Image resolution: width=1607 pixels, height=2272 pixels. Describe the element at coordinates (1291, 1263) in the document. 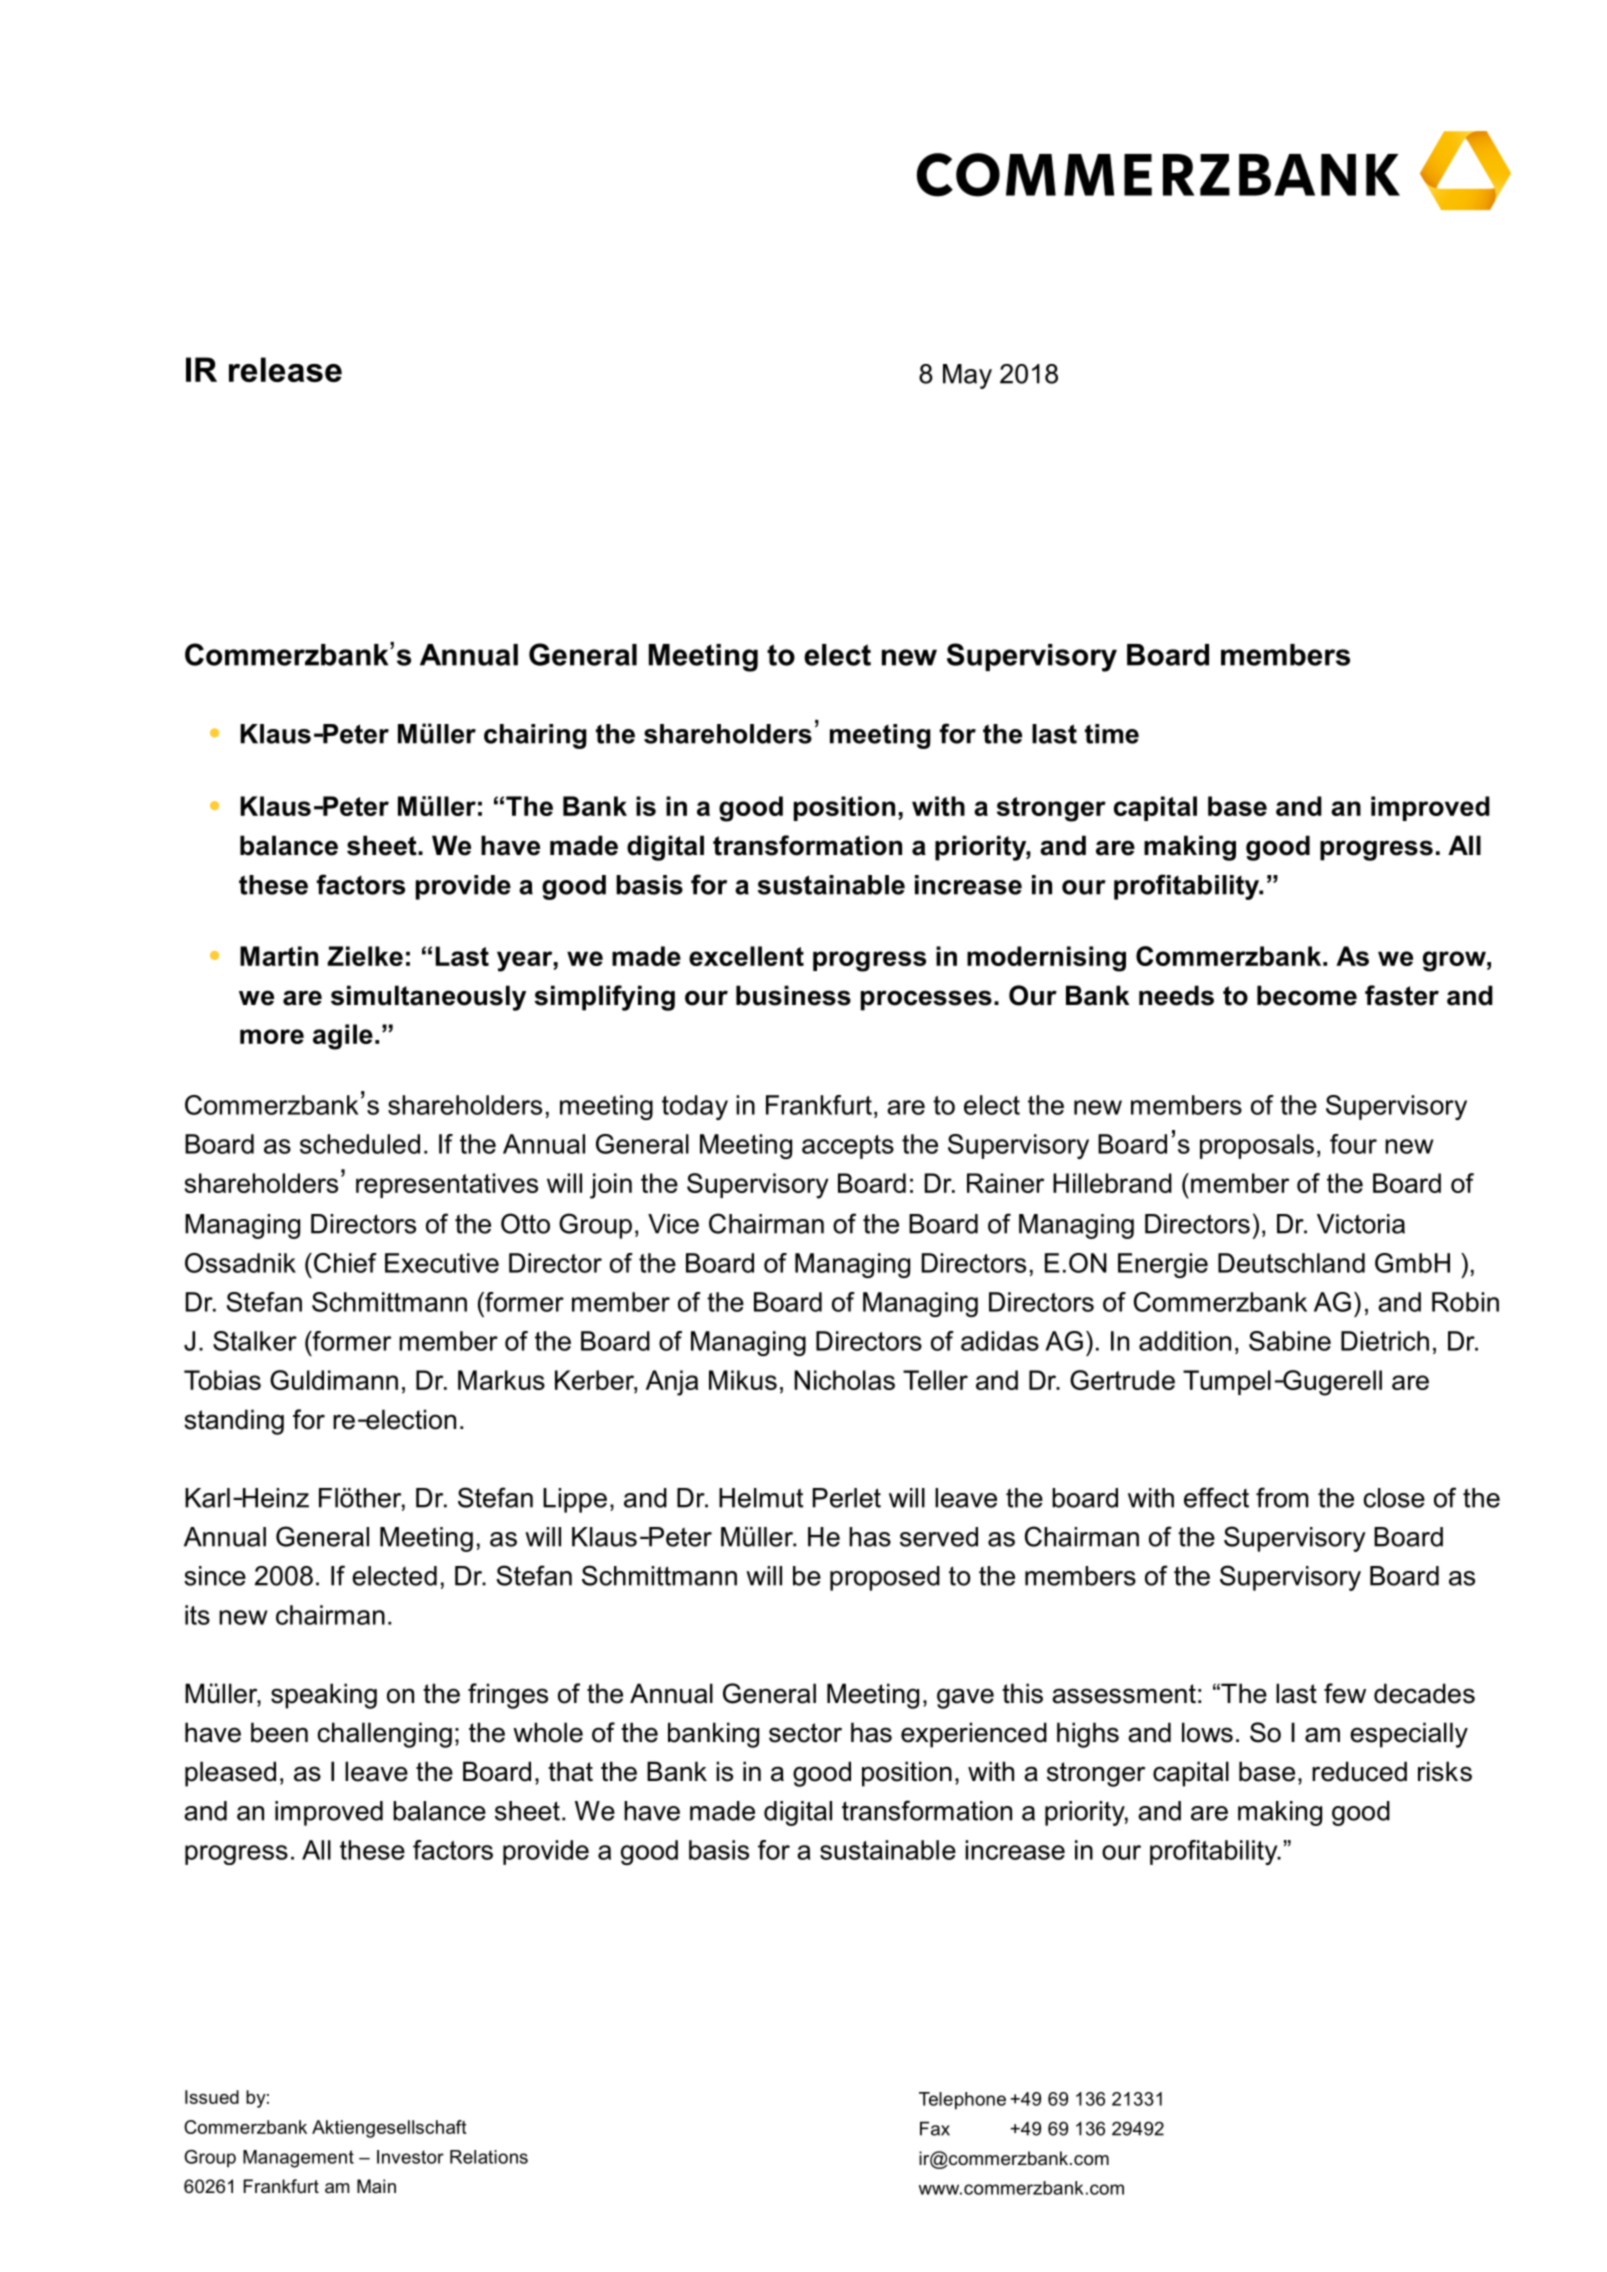

I see `Deutschland` at that location.
